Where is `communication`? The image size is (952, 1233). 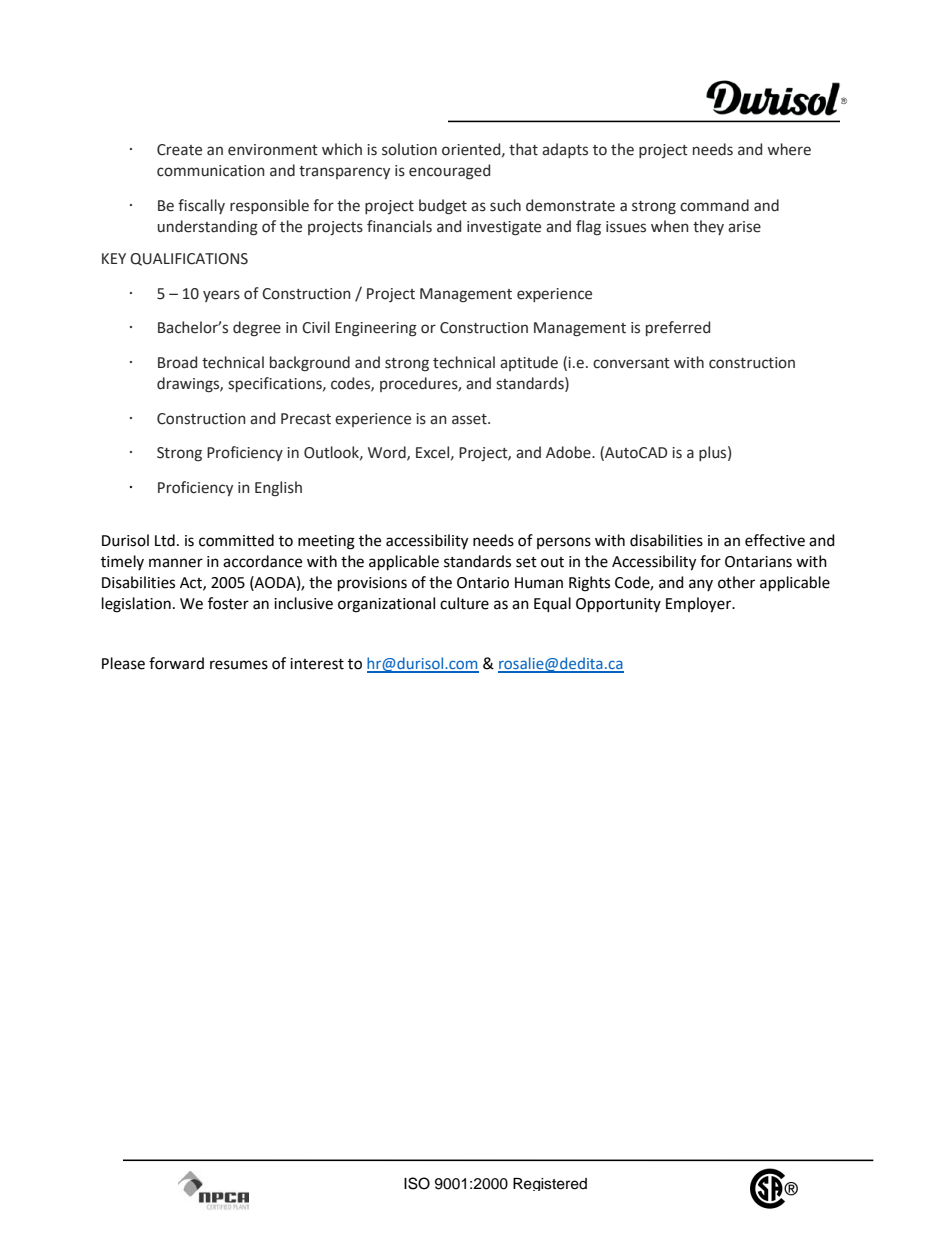
communication is located at coordinates (211, 171).
